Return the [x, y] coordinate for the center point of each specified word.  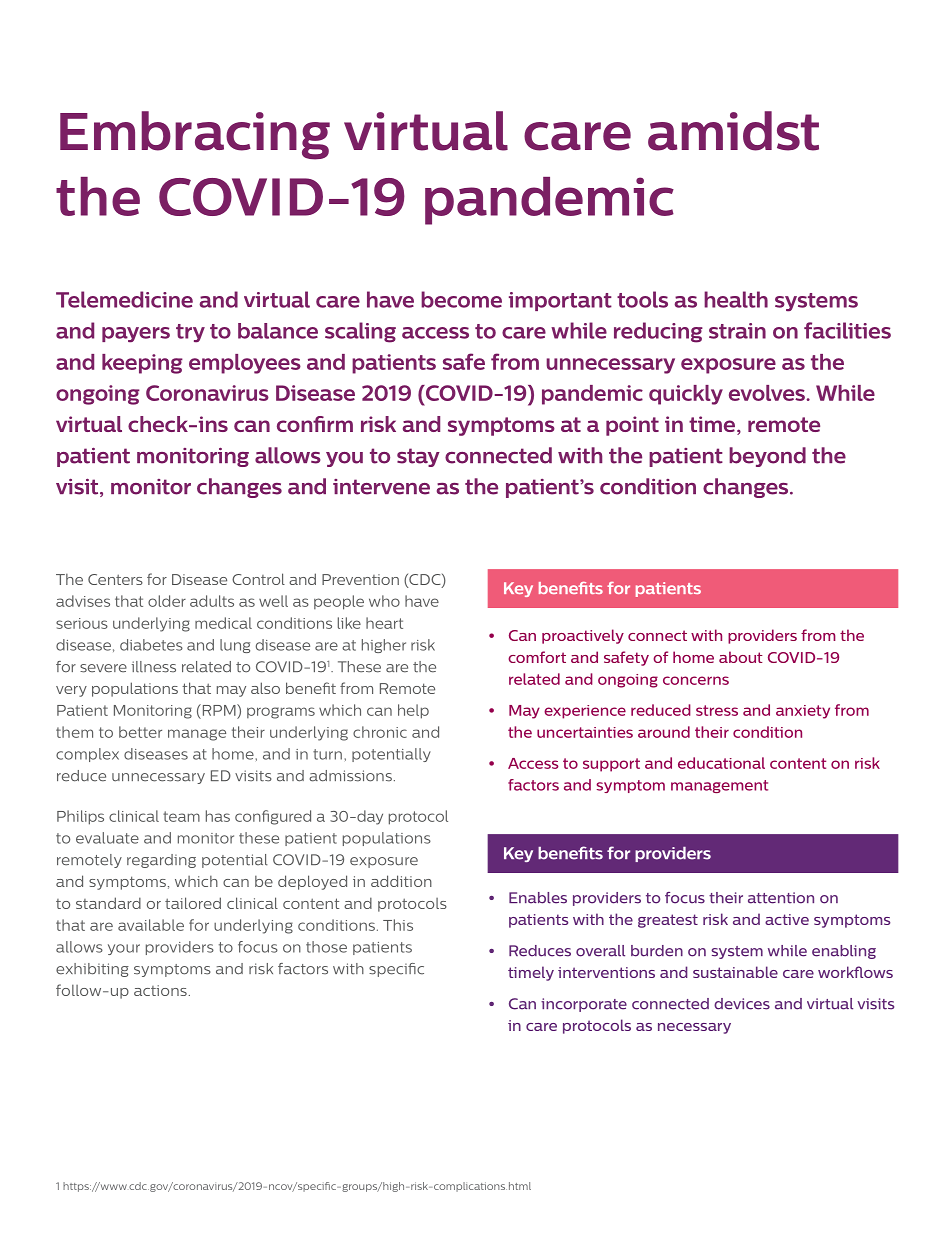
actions [160, 990]
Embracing [195, 135]
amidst [733, 131]
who [384, 601]
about [741, 657]
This [398, 925]
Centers [115, 579]
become [461, 299]
